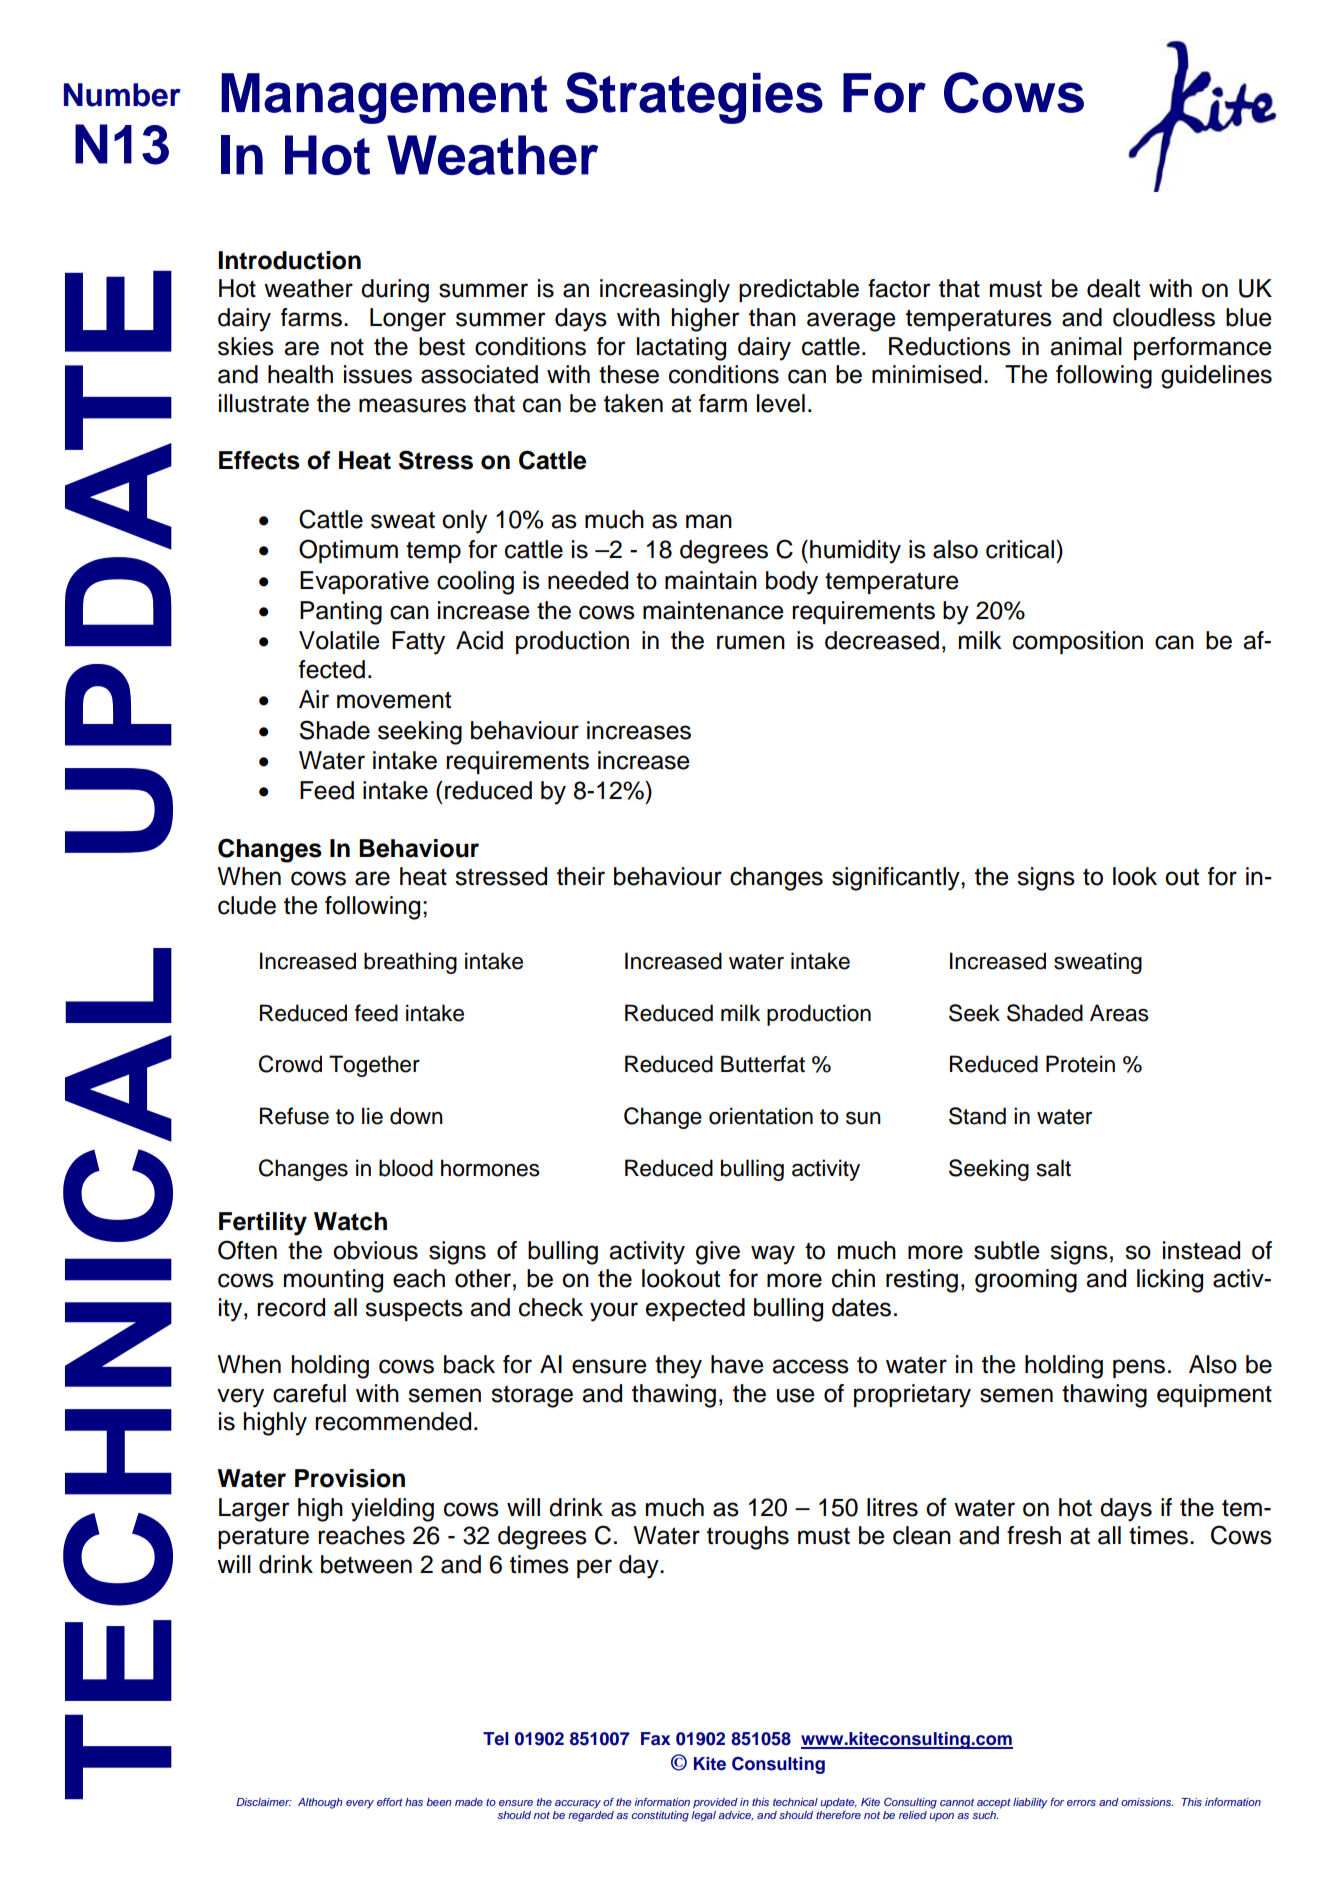 Image resolution: width=1342 pixels, height=1900 pixels. I want to click on Strategies, so click(694, 98).
